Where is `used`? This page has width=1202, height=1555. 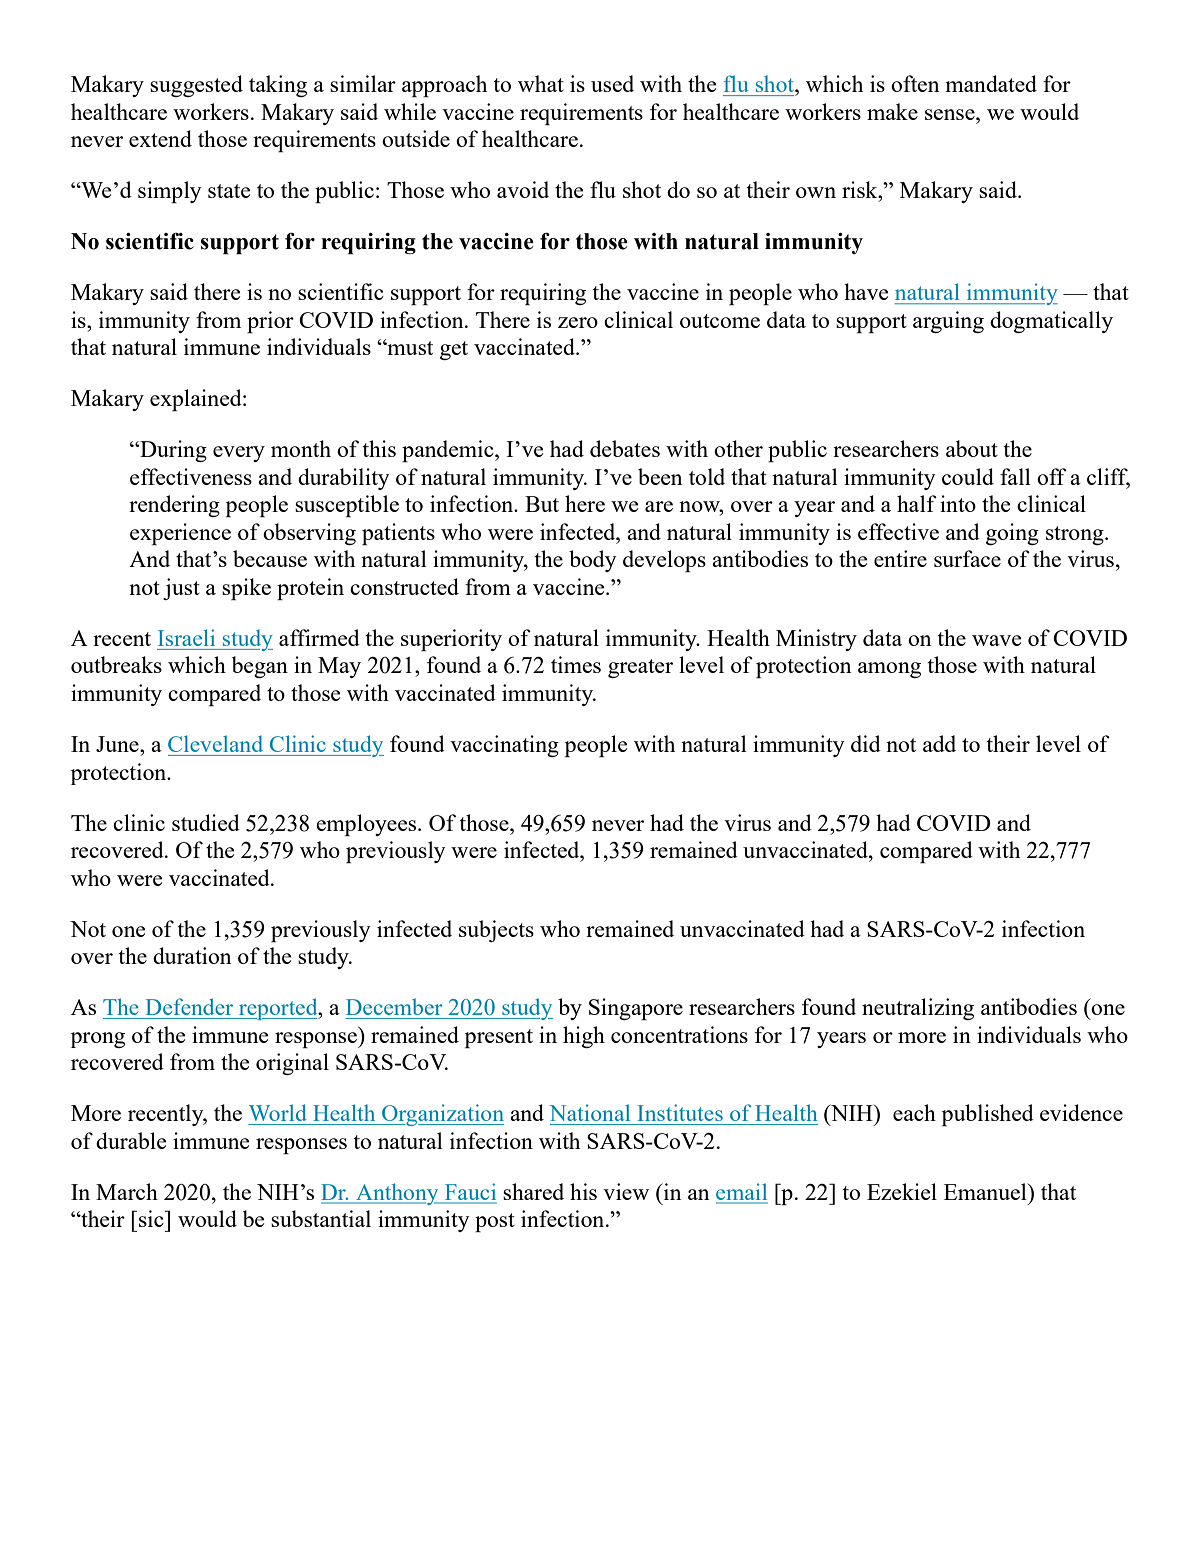
used is located at coordinates (612, 83).
